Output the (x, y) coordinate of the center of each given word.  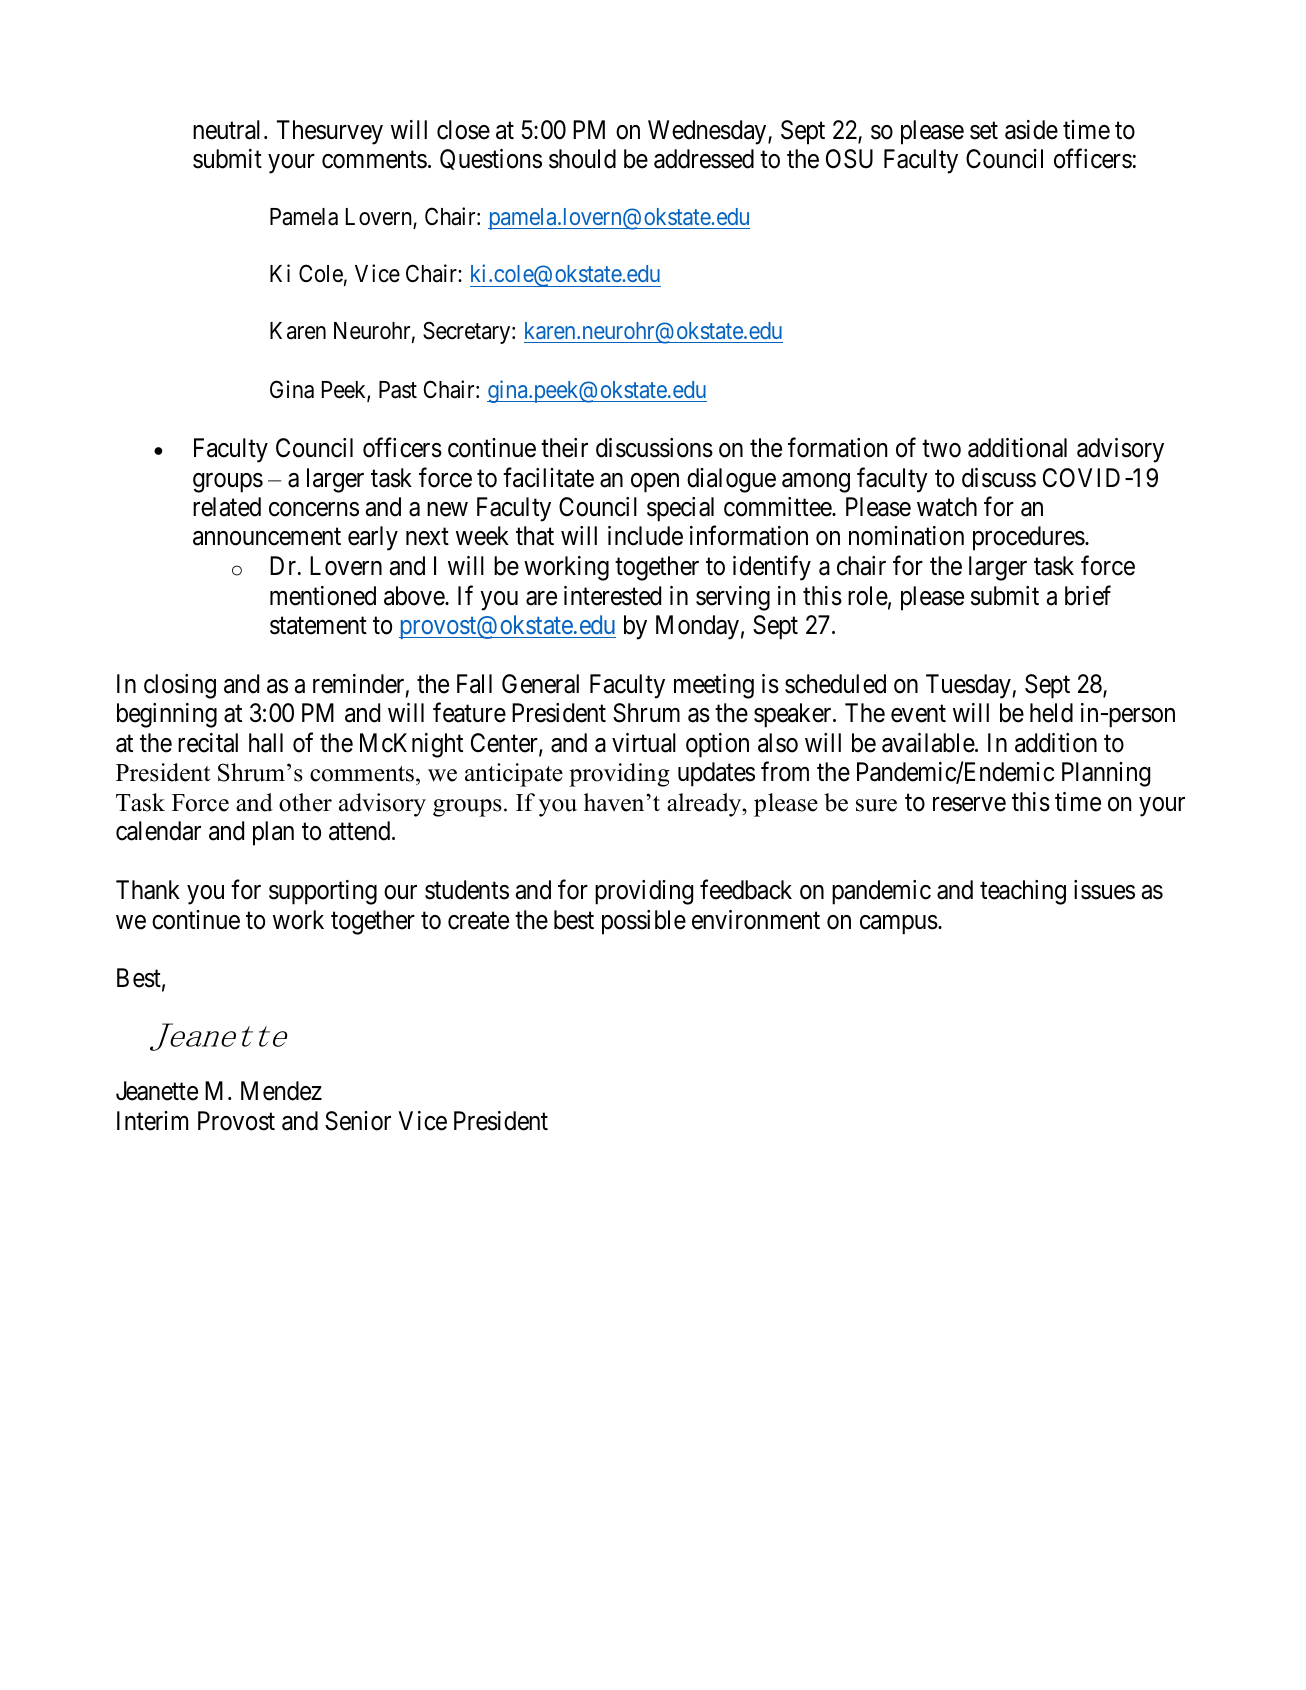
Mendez (281, 1091)
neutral (229, 130)
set (984, 131)
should (582, 159)
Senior (358, 1121)
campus (899, 925)
